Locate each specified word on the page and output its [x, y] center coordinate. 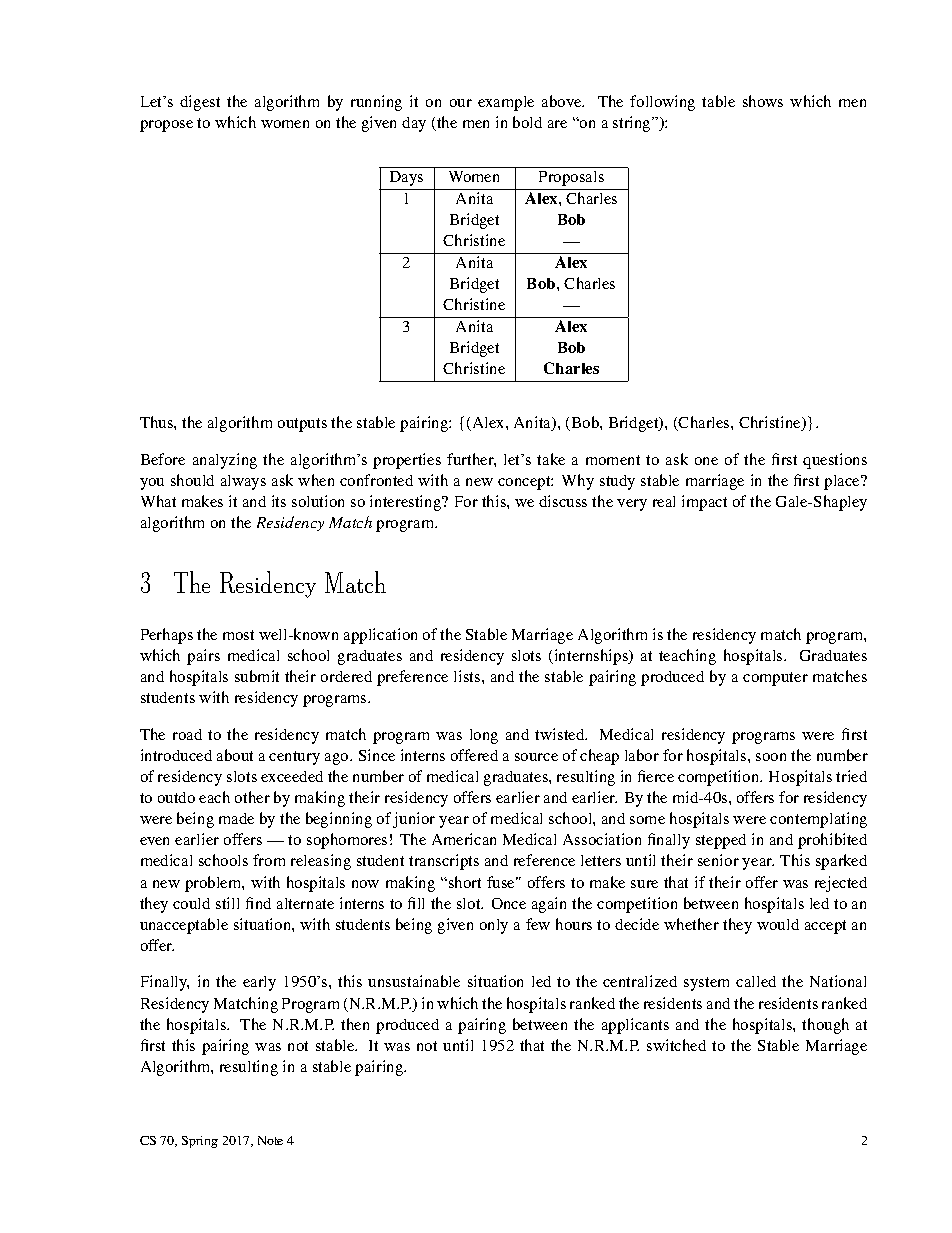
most [238, 635]
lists [468, 676]
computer [775, 679]
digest [200, 103]
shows [763, 101]
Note [270, 1140]
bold [527, 122]
